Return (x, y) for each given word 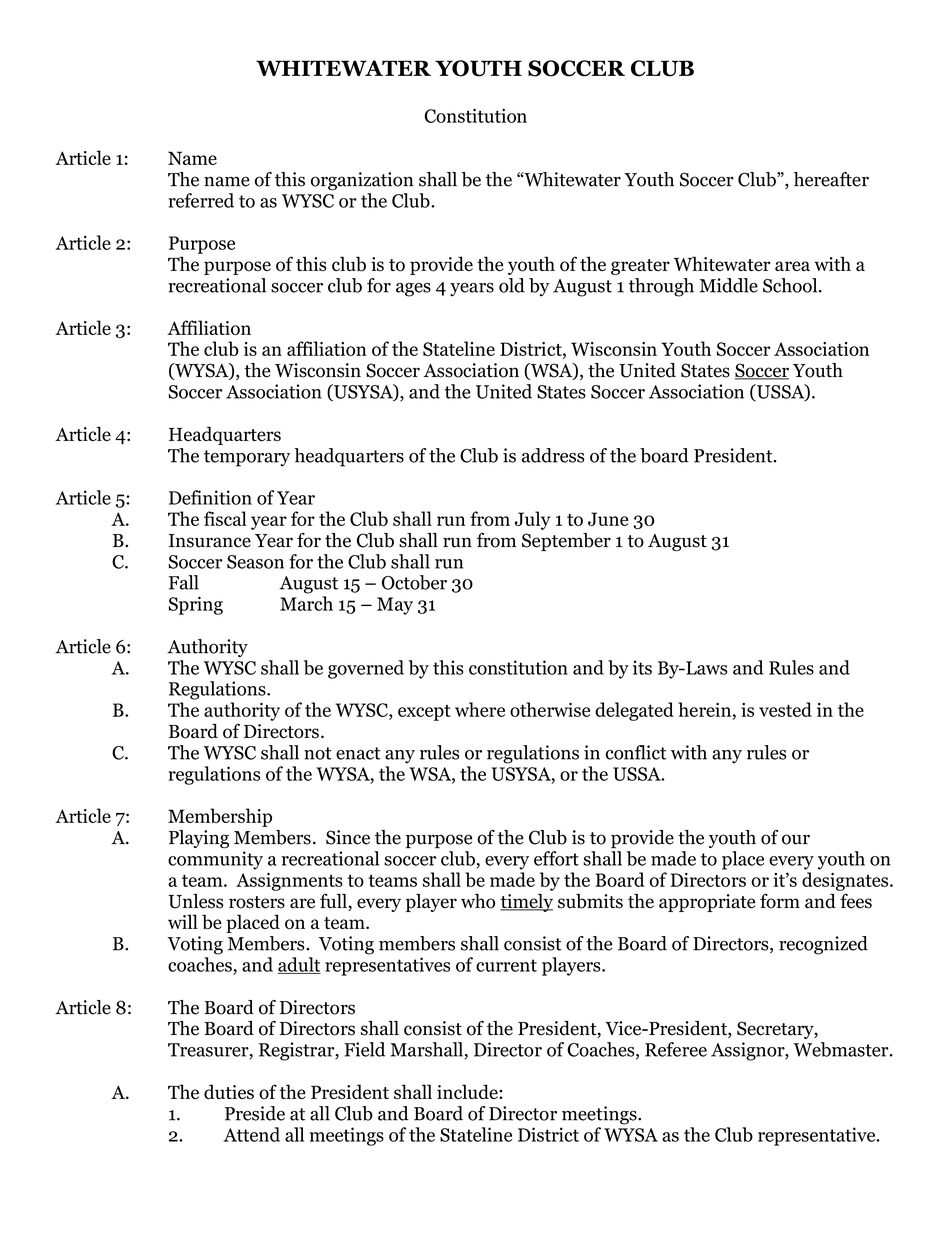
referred (201, 200)
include (468, 1091)
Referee (676, 1049)
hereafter (831, 179)
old (512, 285)
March (306, 603)
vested (785, 709)
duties (229, 1092)
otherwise (550, 709)
